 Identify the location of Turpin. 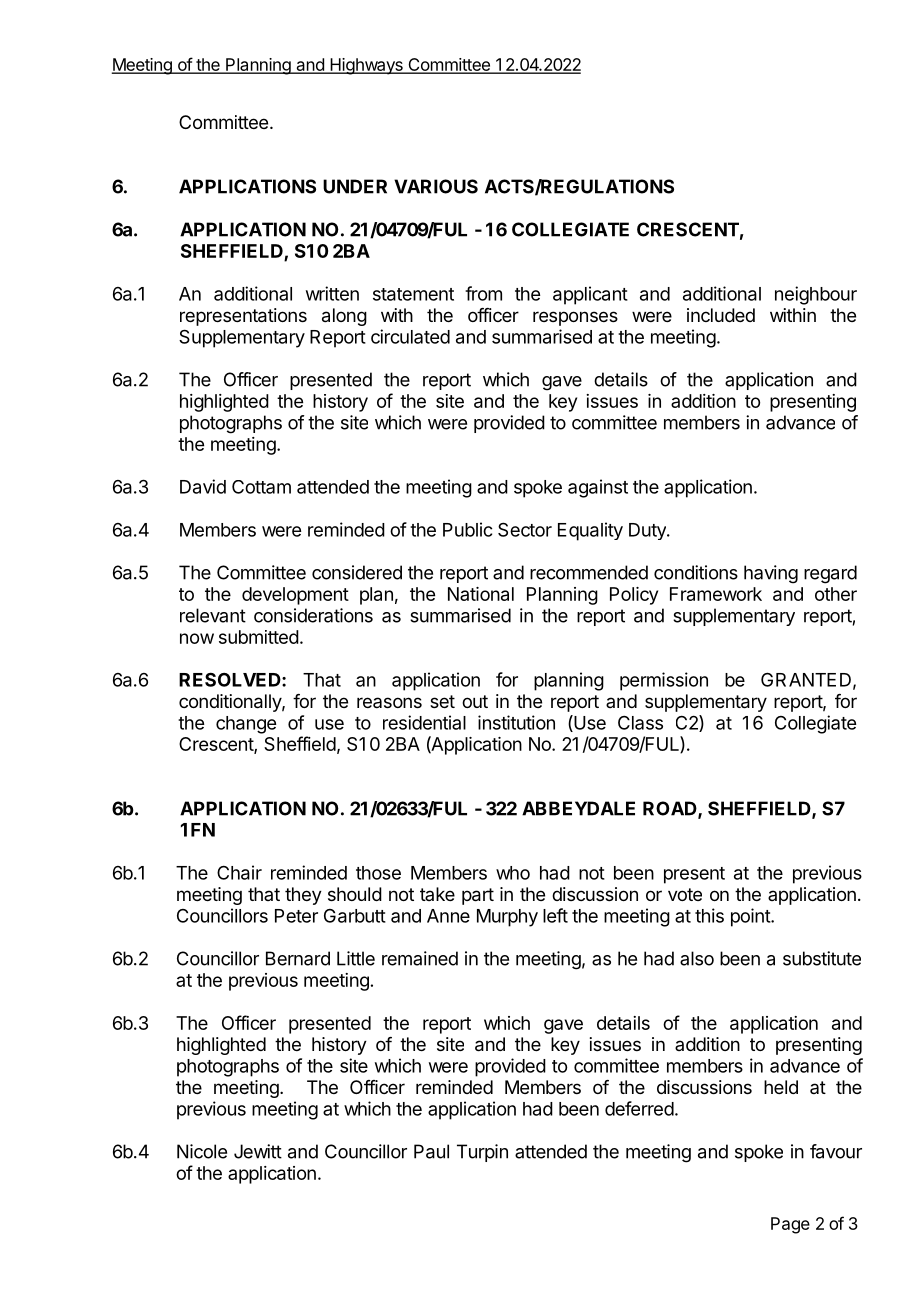
(482, 1153).
